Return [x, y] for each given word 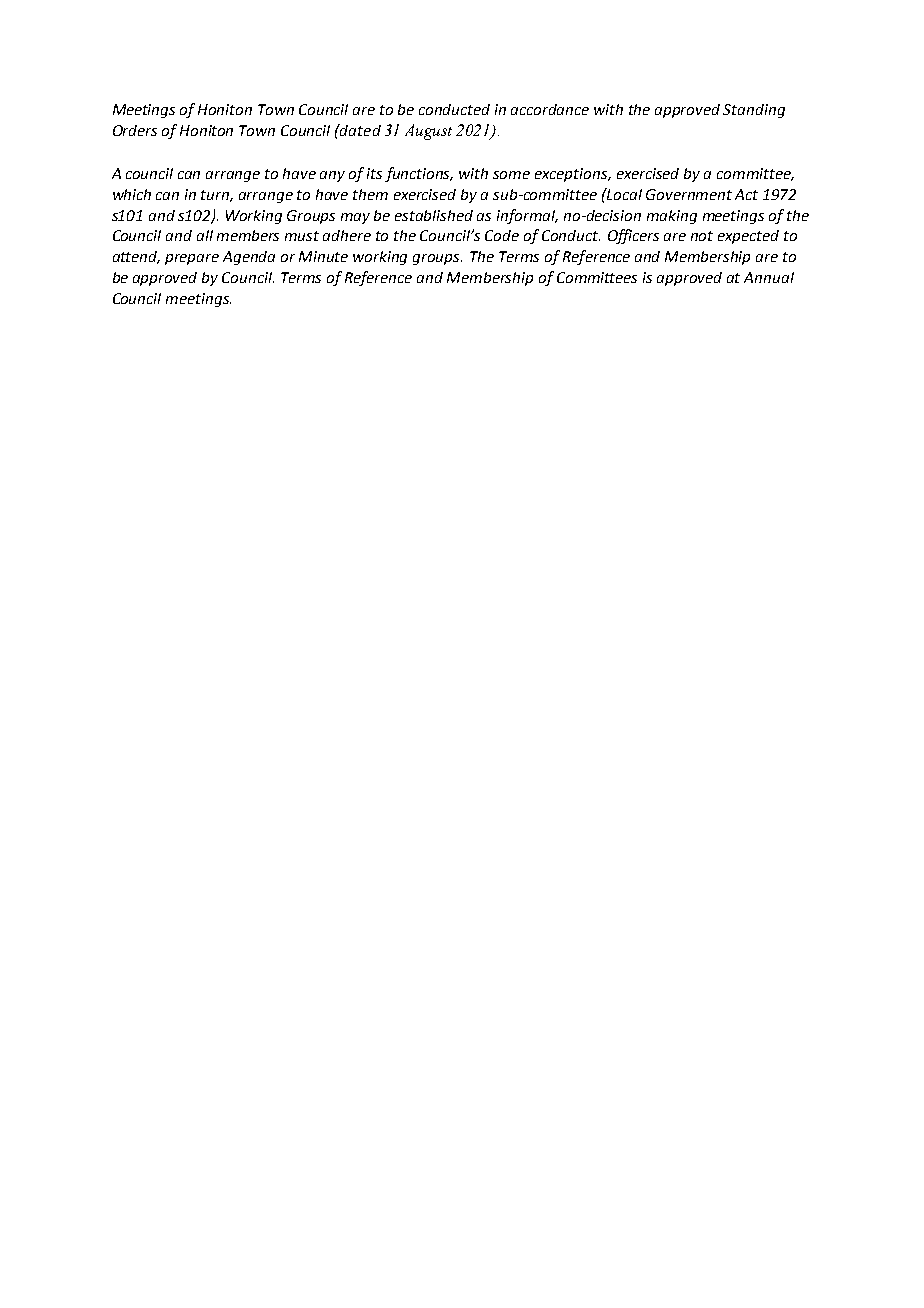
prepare [192, 259]
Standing [754, 111]
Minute [323, 256]
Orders [135, 130]
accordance [550, 109]
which [132, 194]
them [370, 194]
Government [689, 194]
